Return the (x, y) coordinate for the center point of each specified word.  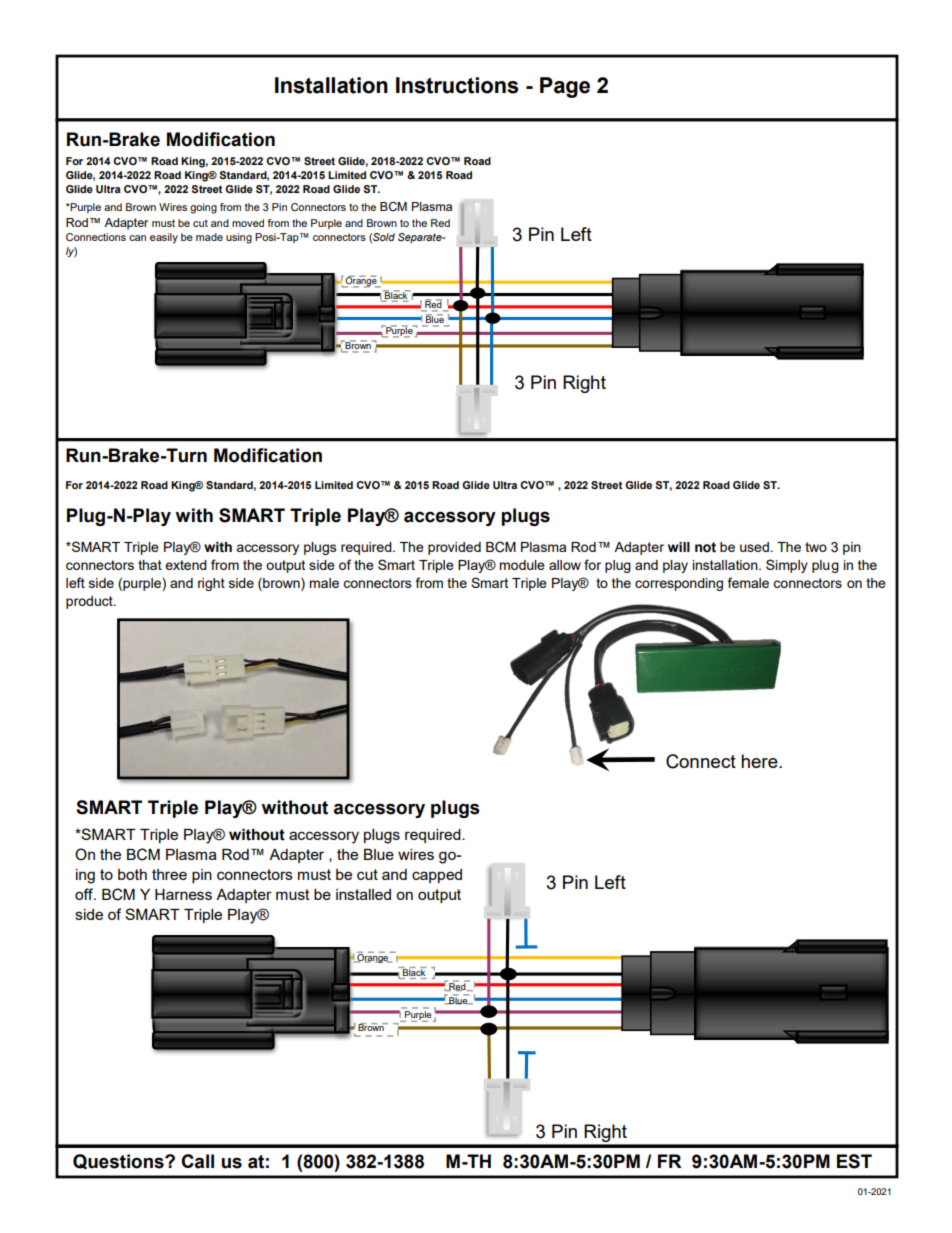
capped (437, 876)
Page (565, 87)
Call (197, 1161)
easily (164, 238)
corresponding (679, 584)
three (169, 874)
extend (186, 565)
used (754, 547)
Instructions (457, 85)
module (522, 565)
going (203, 208)
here (760, 761)
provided (454, 548)
